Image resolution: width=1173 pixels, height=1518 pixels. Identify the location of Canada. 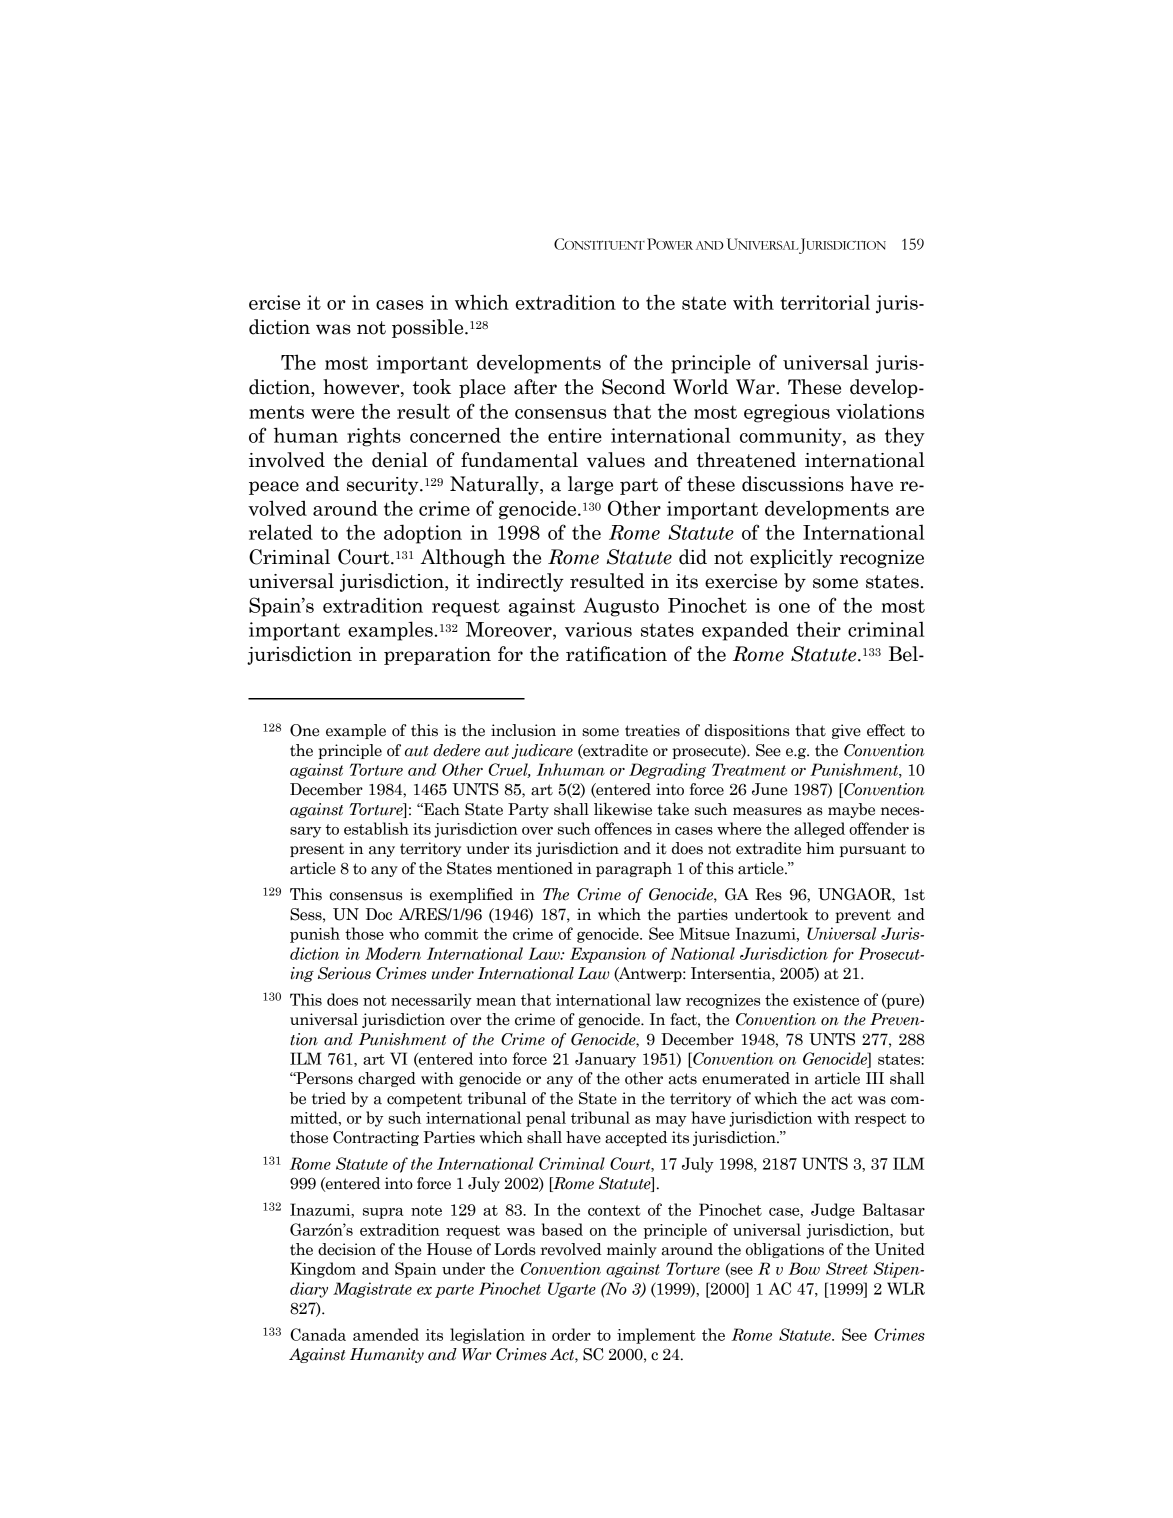
(318, 1334).
